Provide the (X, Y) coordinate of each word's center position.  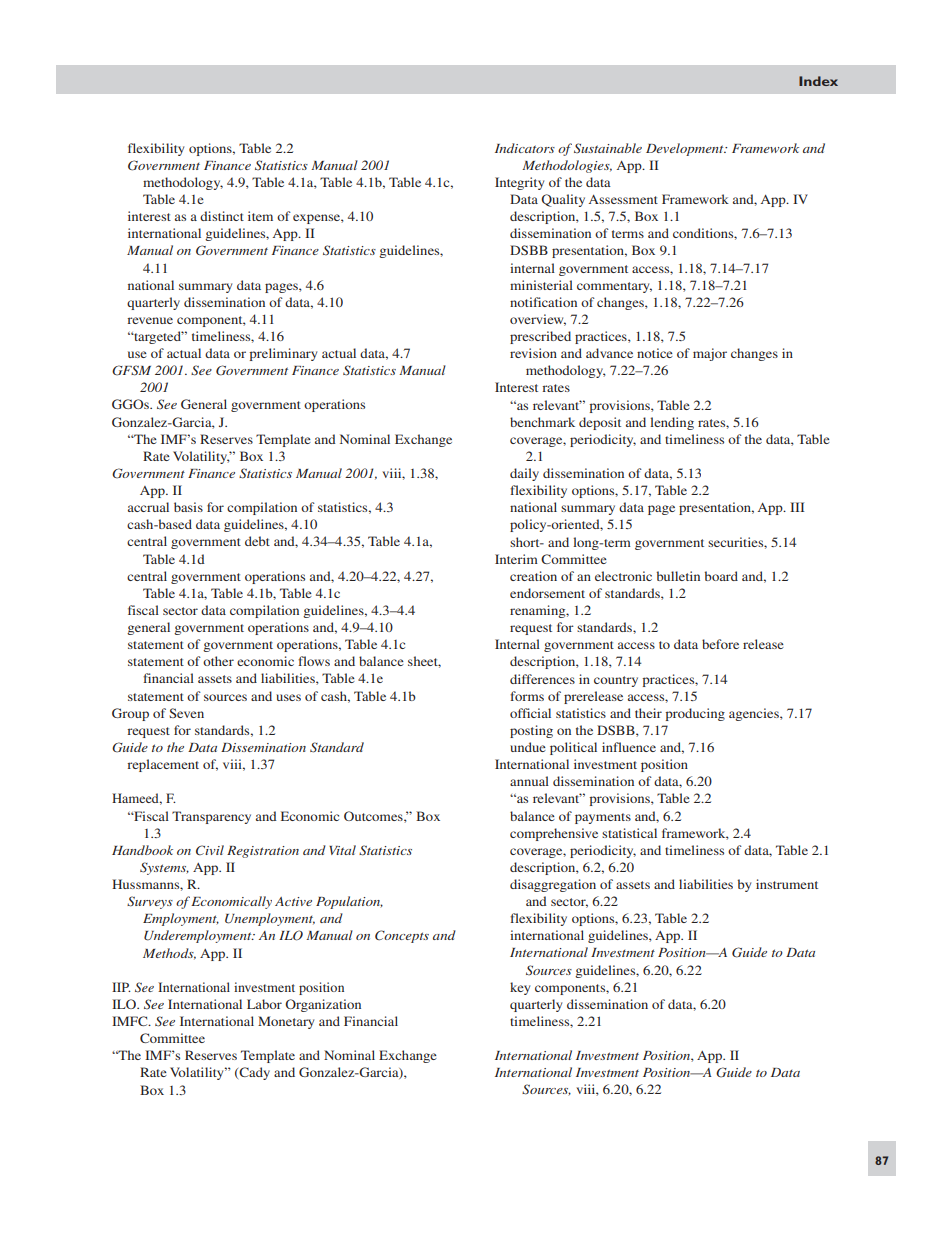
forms (527, 696)
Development (686, 149)
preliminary (283, 354)
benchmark (542, 422)
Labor (264, 1004)
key (520, 988)
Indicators (525, 148)
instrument (787, 884)
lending (672, 423)
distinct (222, 216)
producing (695, 714)
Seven (186, 713)
